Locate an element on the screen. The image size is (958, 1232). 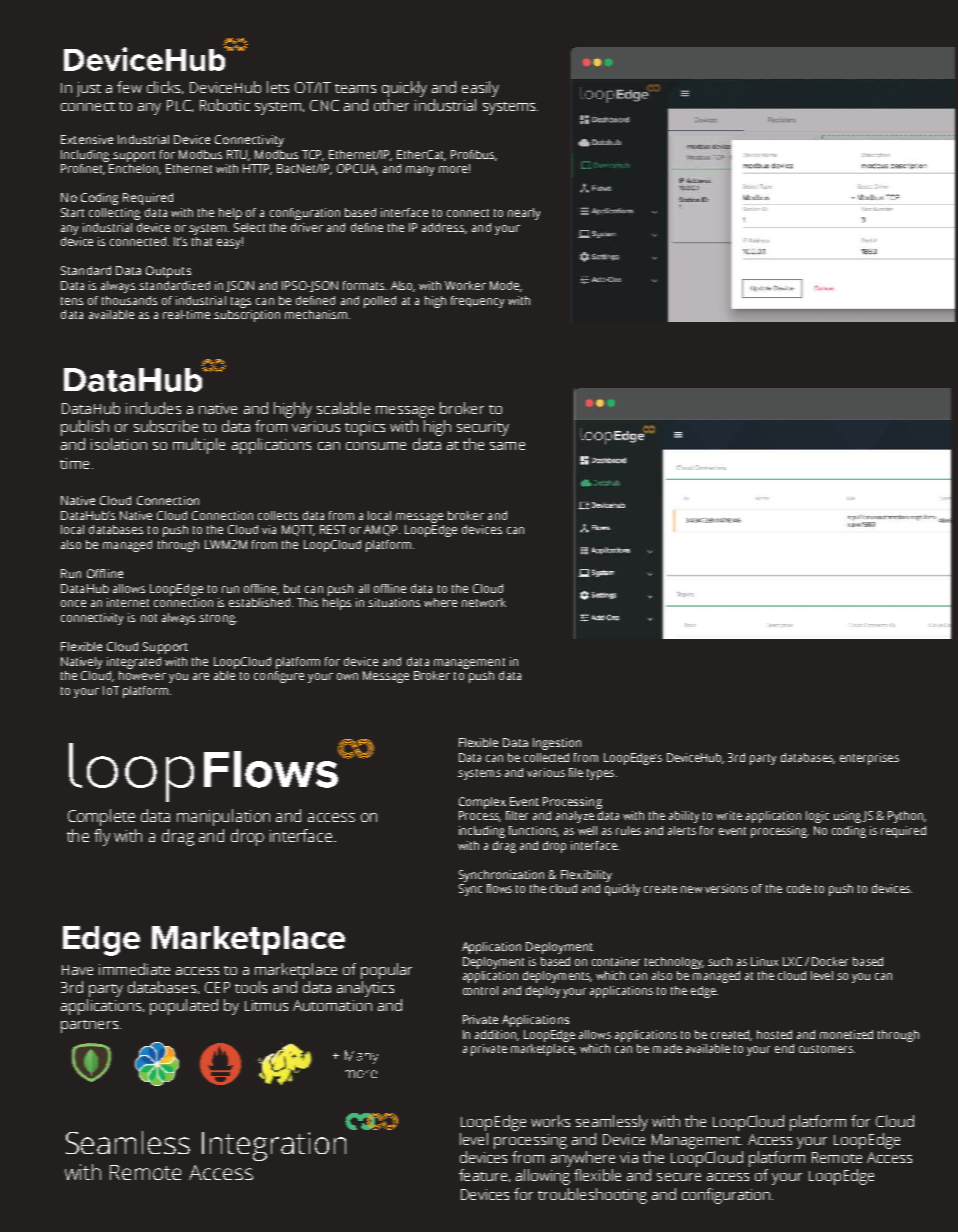
manipulation is located at coordinates (223, 817).
